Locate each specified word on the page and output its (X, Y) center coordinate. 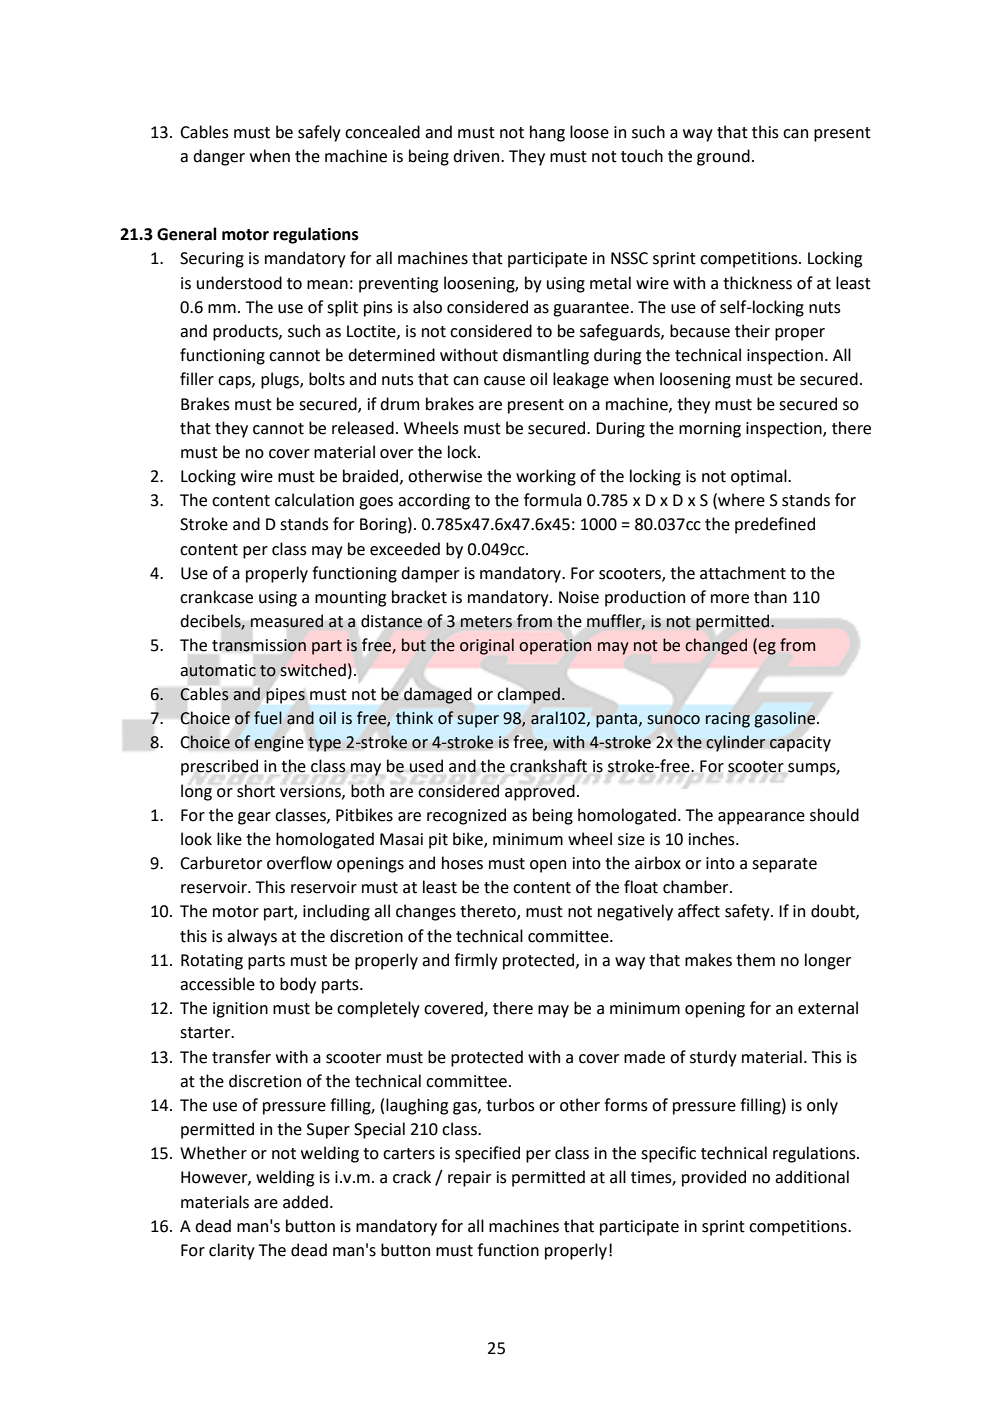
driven (477, 156)
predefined (775, 525)
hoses (462, 863)
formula (553, 500)
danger (219, 157)
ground (723, 157)
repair (469, 1179)
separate (784, 865)
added (305, 1202)
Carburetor (221, 863)
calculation (314, 500)
